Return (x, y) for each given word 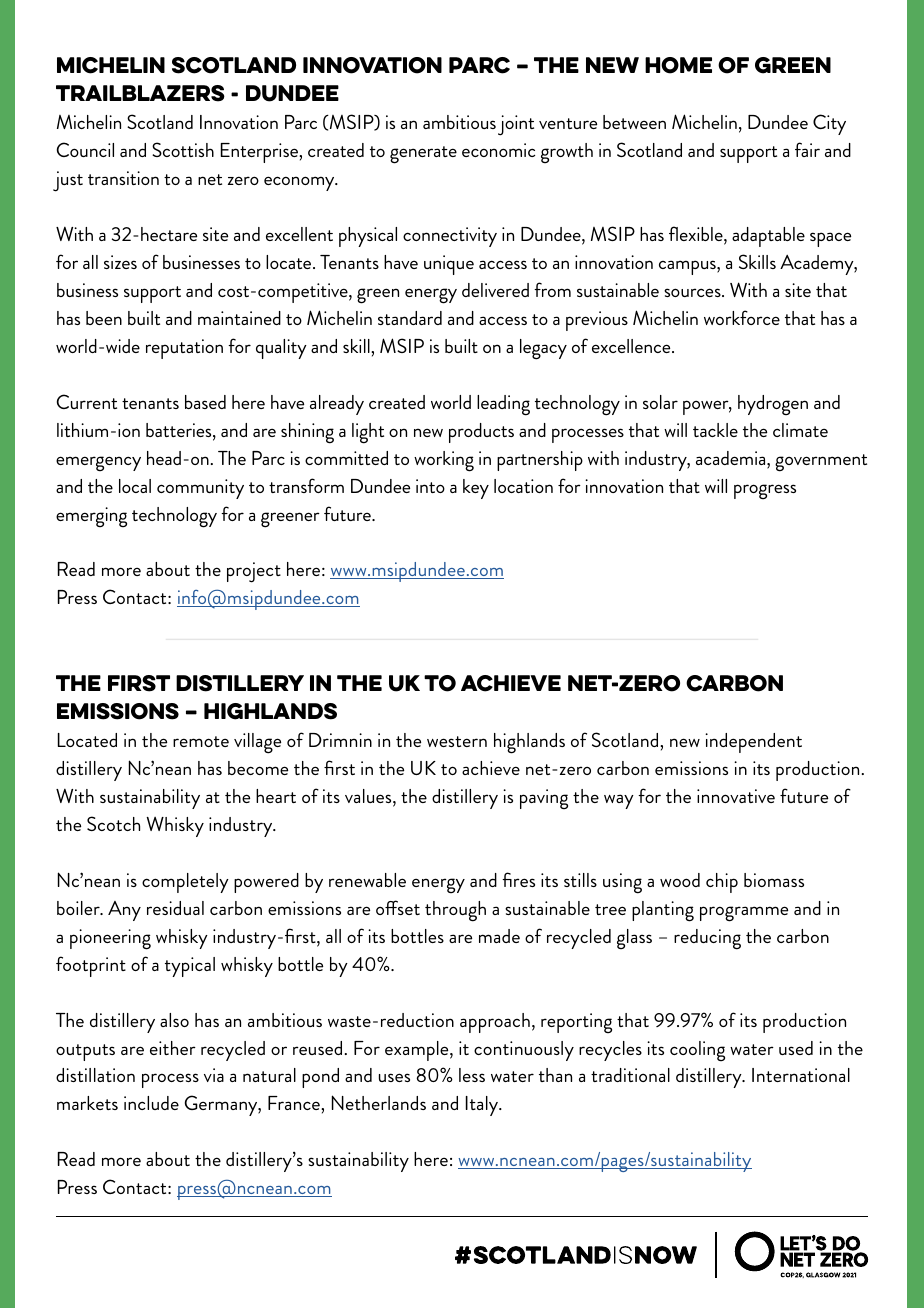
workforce (742, 317)
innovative (736, 796)
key (476, 489)
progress (765, 492)
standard (410, 318)
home (678, 65)
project (254, 572)
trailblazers (140, 93)
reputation (184, 349)
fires (518, 879)
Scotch (113, 823)
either (173, 1048)
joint (516, 125)
